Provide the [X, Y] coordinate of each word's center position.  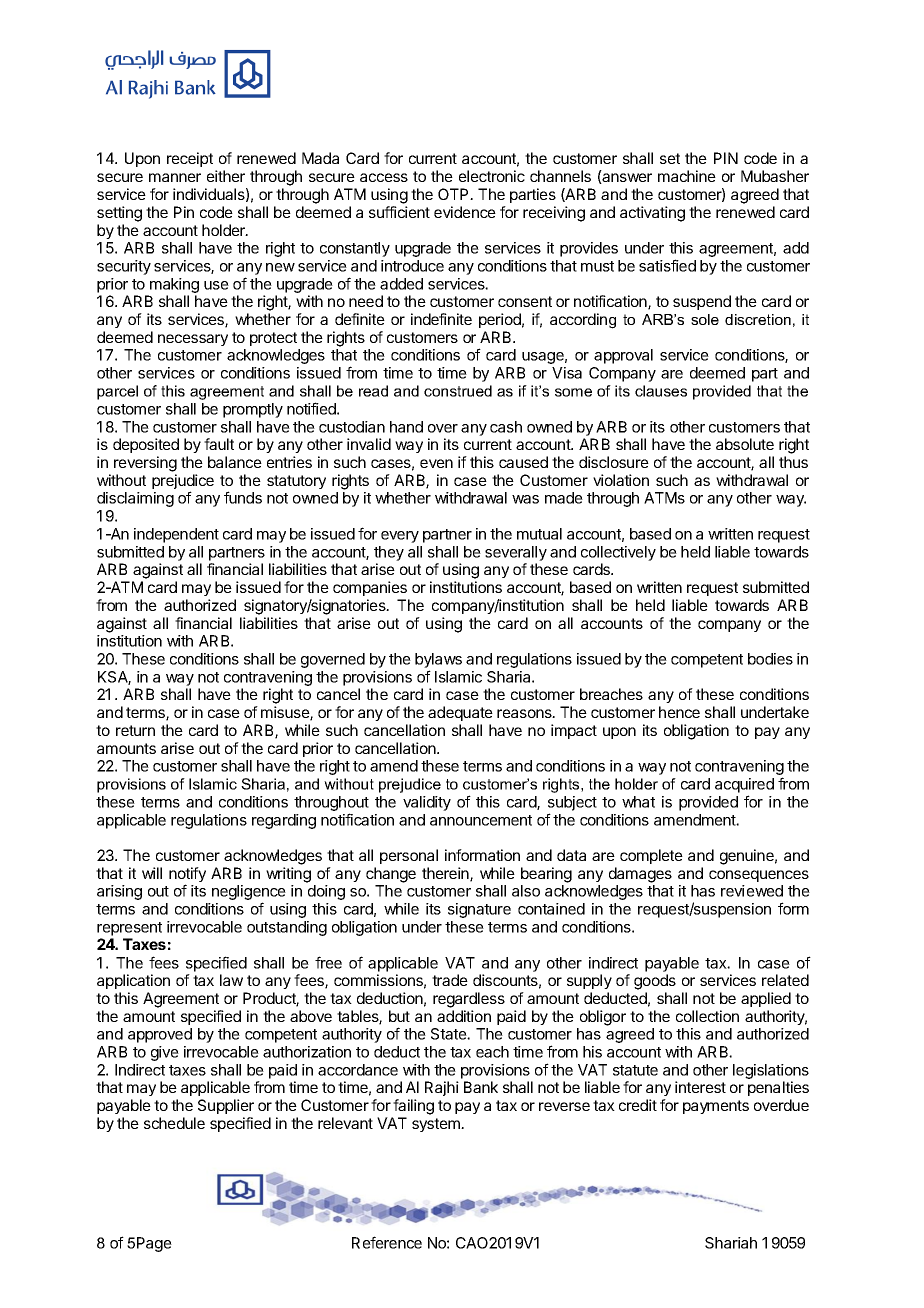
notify [187, 876]
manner [175, 177]
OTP [454, 194]
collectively [618, 553]
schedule [174, 1123]
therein [446, 874]
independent [176, 535]
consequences [759, 876]
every [400, 537]
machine [687, 176]
